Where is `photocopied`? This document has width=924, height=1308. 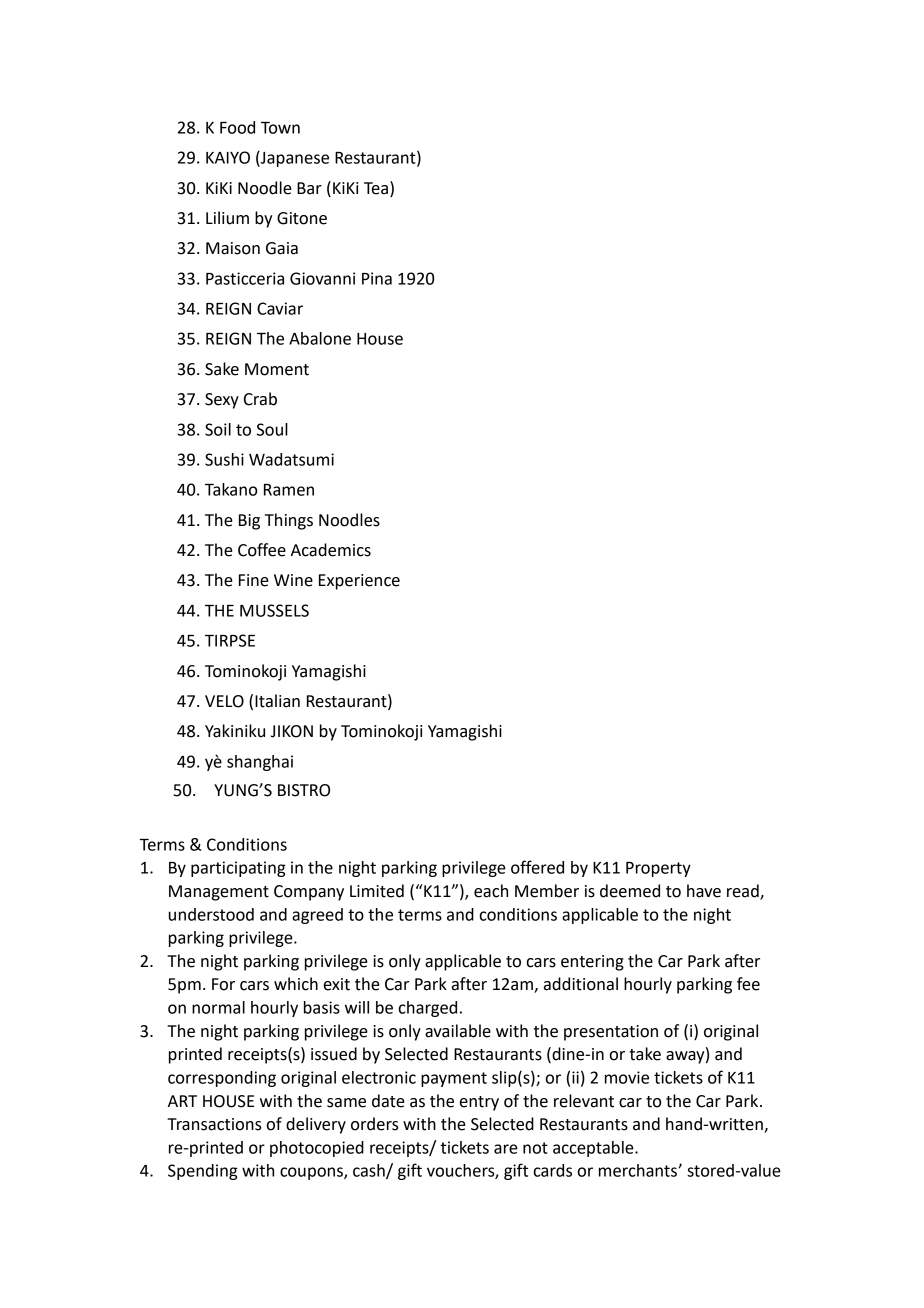
photocopied is located at coordinates (317, 1149).
